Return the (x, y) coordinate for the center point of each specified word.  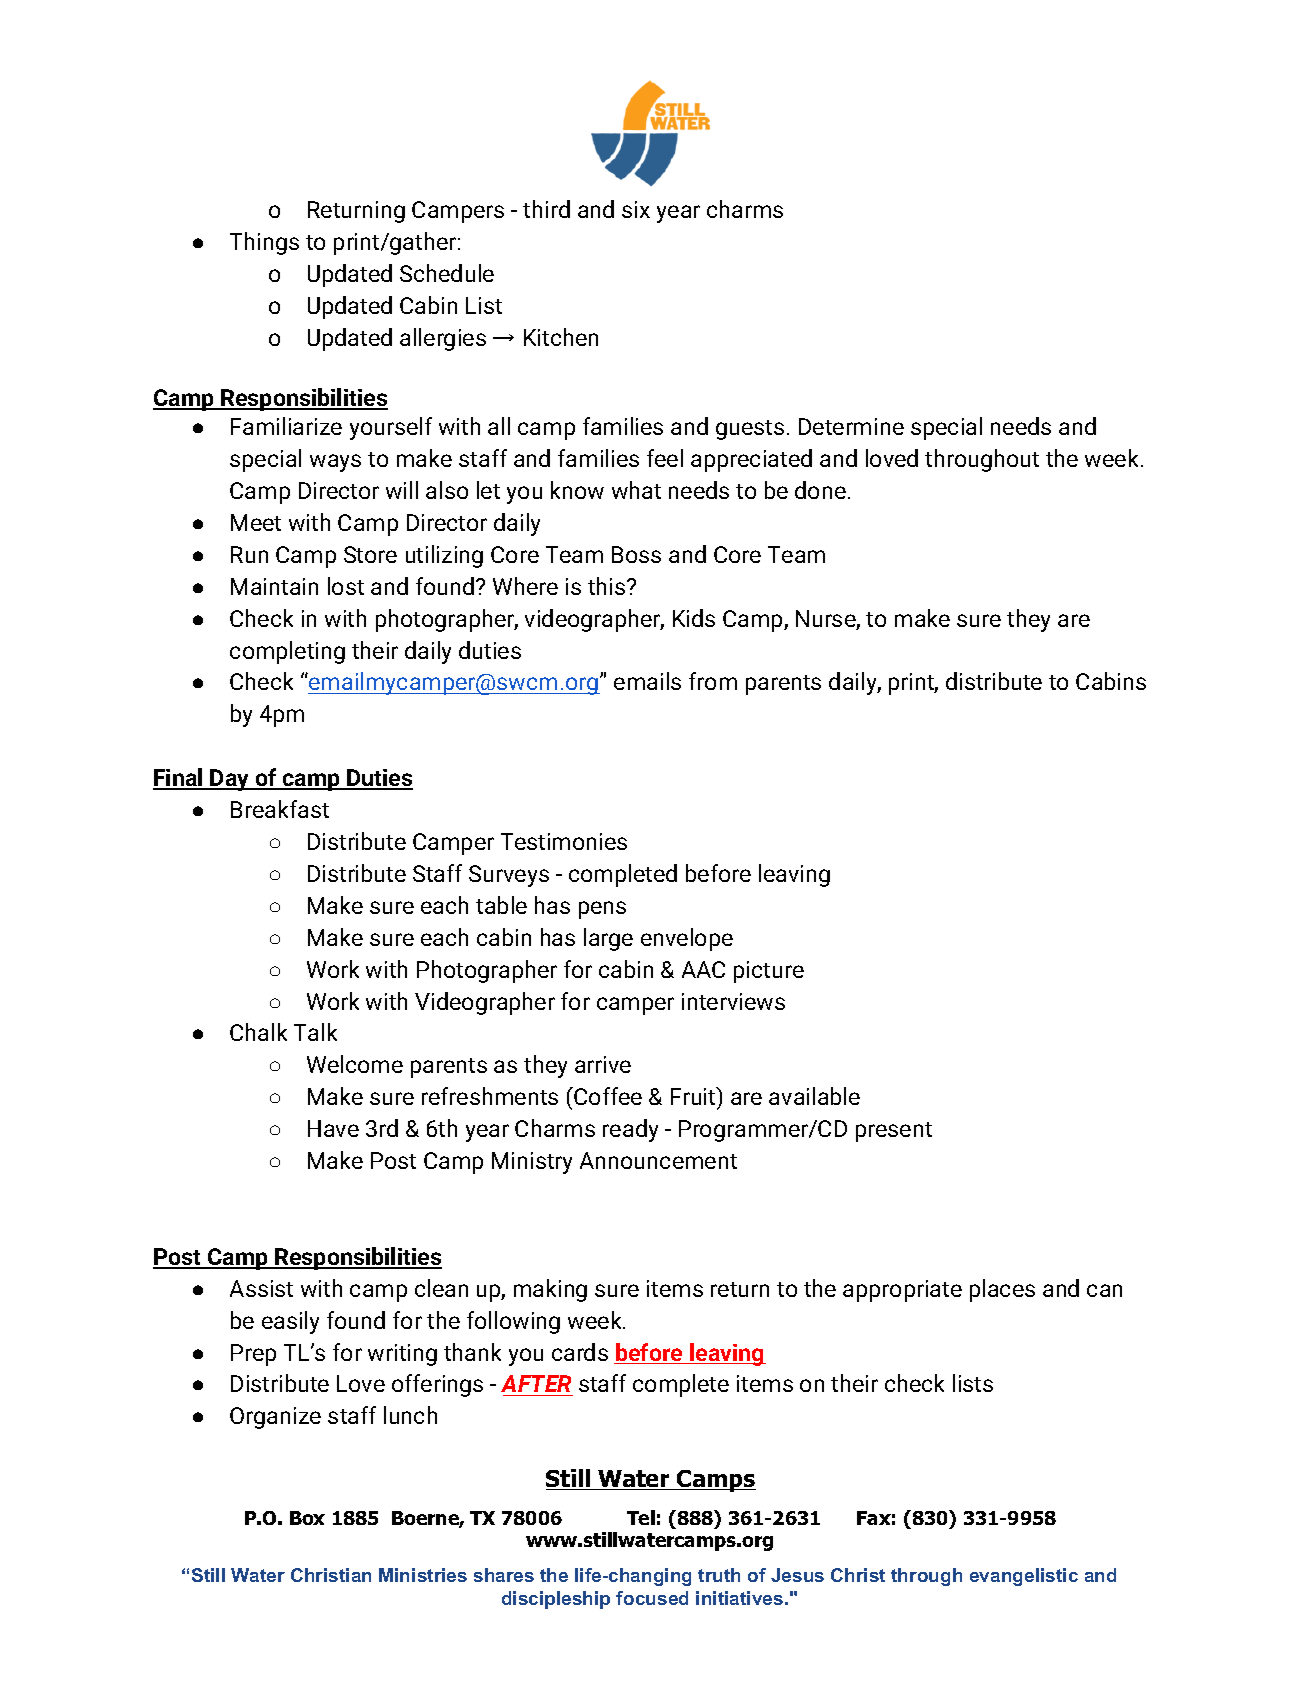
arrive (603, 1064)
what (636, 490)
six (636, 209)
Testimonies (564, 841)
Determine (851, 426)
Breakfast (280, 809)
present (894, 1132)
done (820, 490)
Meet (256, 522)
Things (264, 243)
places (1002, 1290)
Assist (261, 1288)
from (713, 681)
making (550, 1290)
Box (307, 1518)
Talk (315, 1032)
